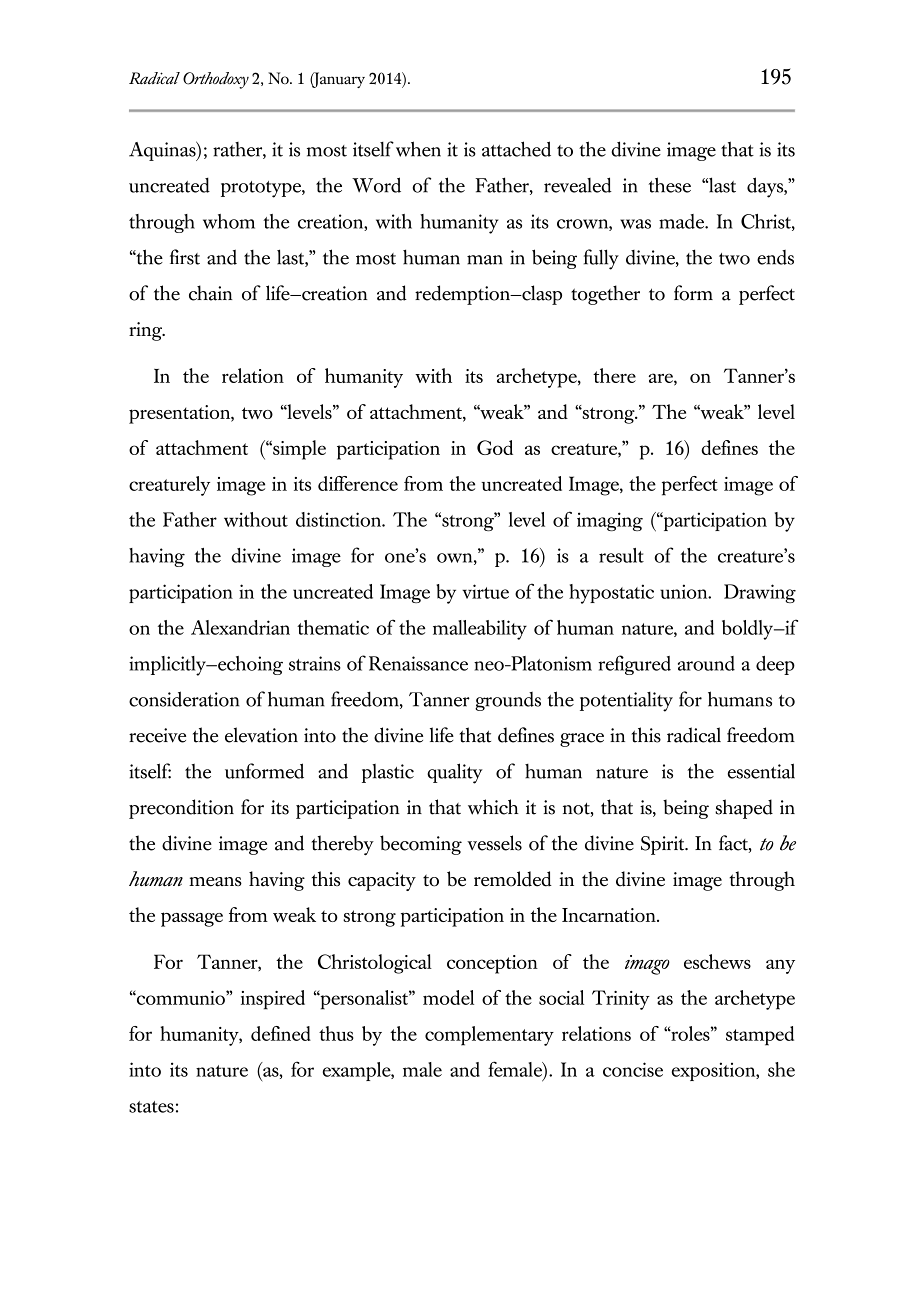 Image resolution: width=924 pixels, height=1305 pixels. What do you see at coordinates (216, 80) in the page?
I see `Orthodoxy` at bounding box center [216, 80].
